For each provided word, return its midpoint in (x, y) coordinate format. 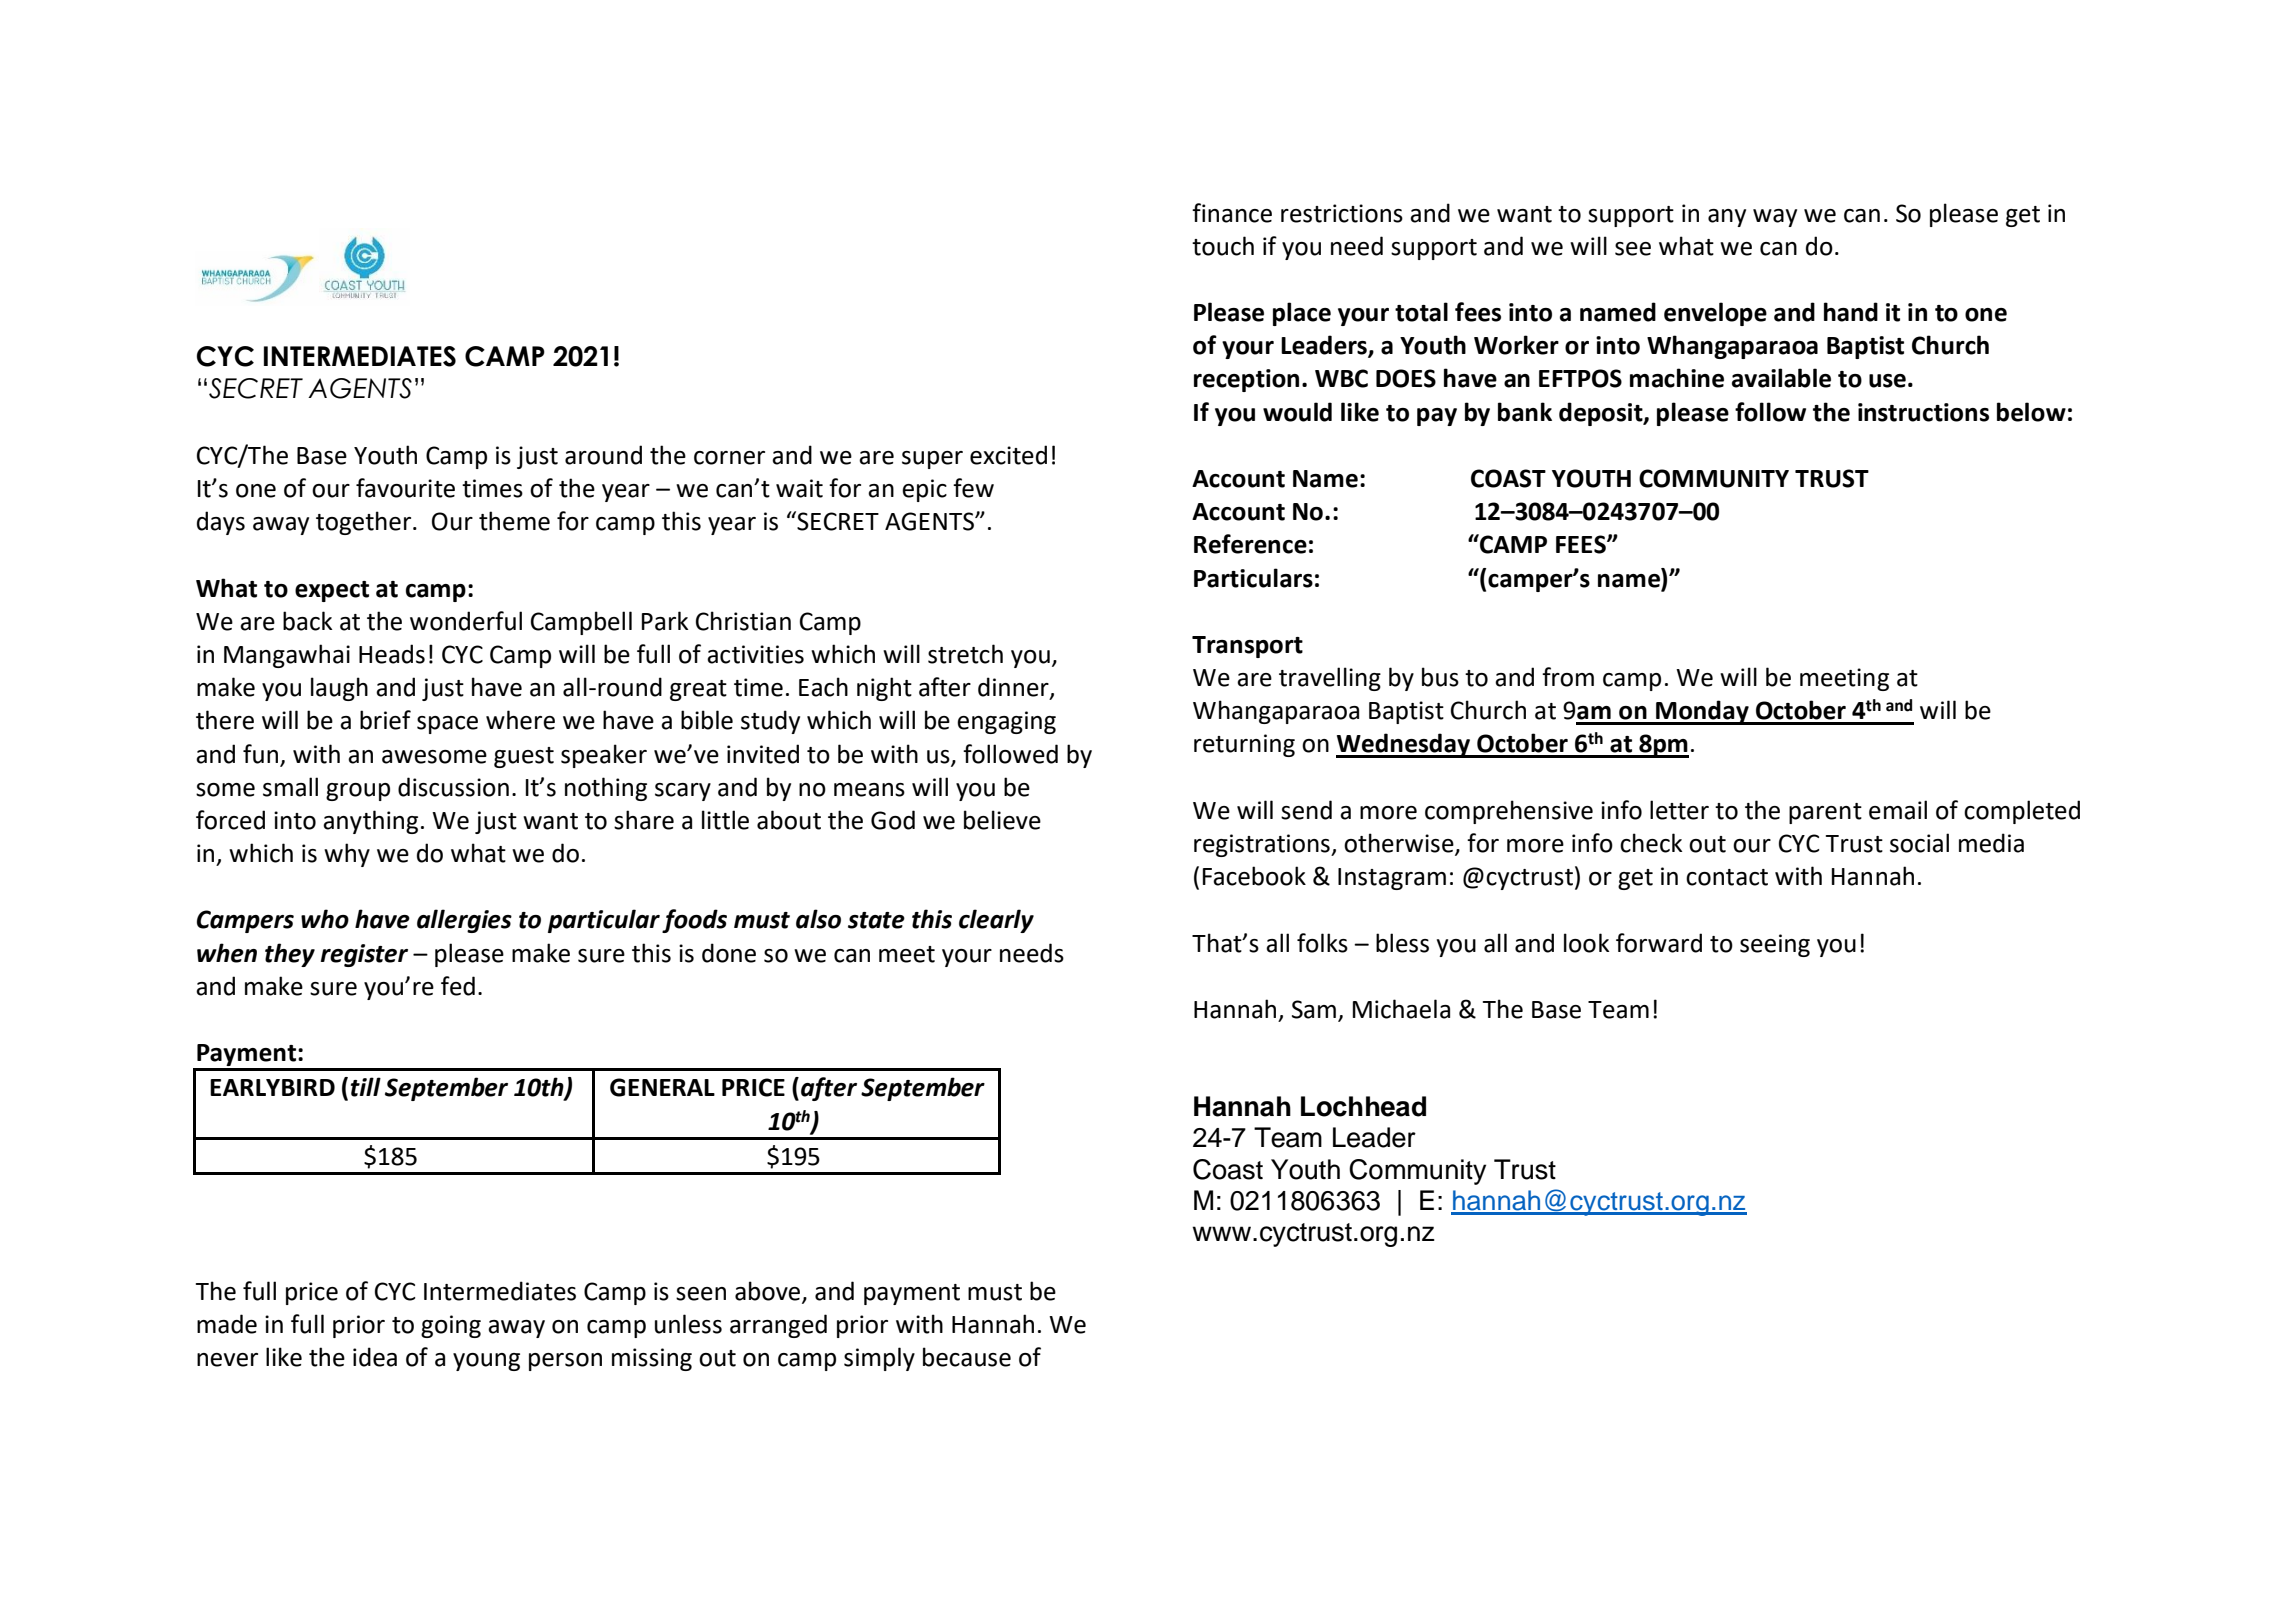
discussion (453, 787)
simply (879, 1359)
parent (1825, 813)
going (451, 1326)
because (967, 1357)
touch (1223, 246)
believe (1002, 820)
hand (1851, 312)
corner (729, 458)
